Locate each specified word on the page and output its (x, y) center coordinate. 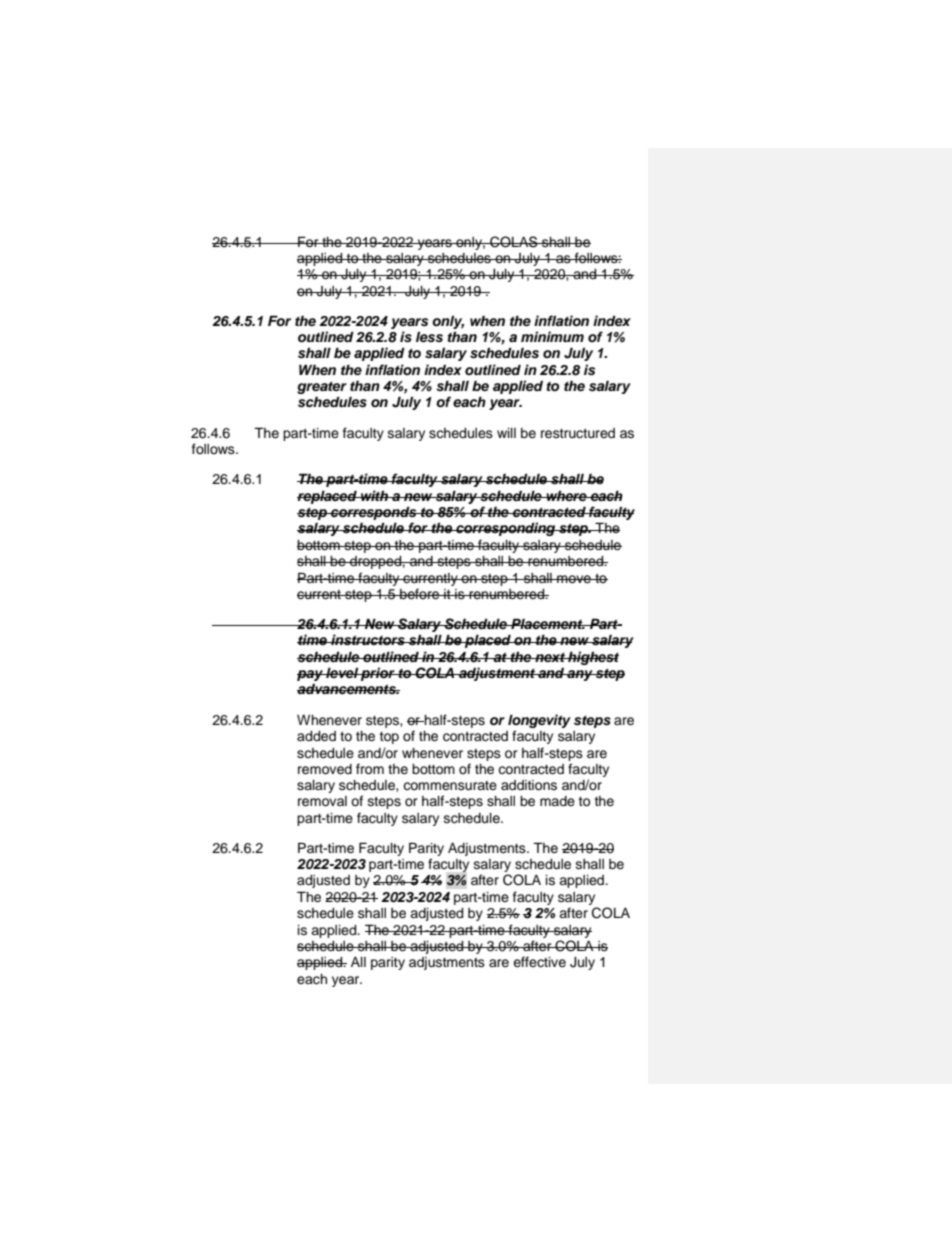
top (389, 738)
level (342, 672)
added (316, 736)
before (420, 593)
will (506, 433)
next (550, 657)
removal (322, 801)
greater (322, 388)
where (566, 496)
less (429, 337)
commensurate (450, 786)
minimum (552, 336)
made (557, 801)
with (374, 495)
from (370, 769)
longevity (539, 721)
